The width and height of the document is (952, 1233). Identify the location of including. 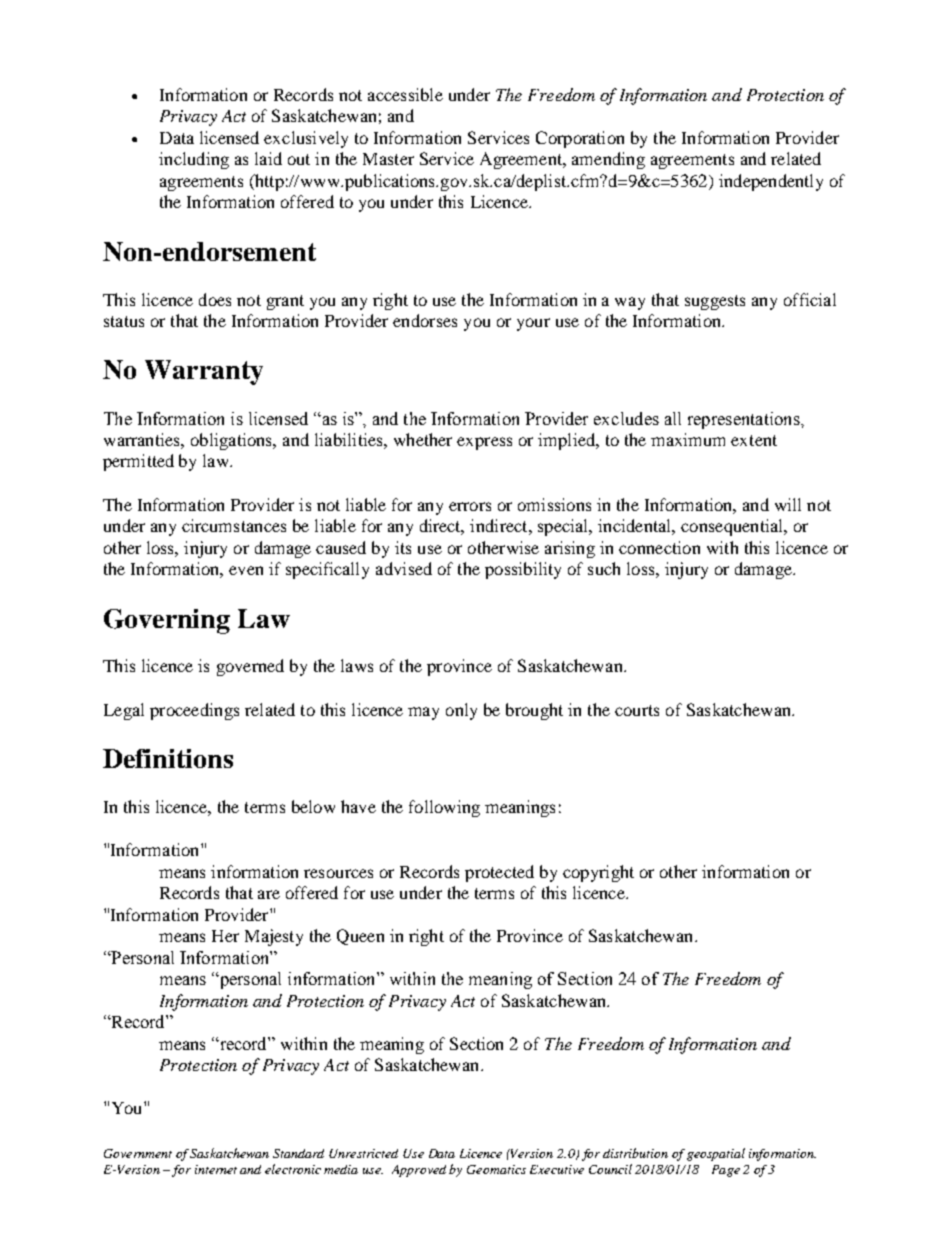
(194, 160).
